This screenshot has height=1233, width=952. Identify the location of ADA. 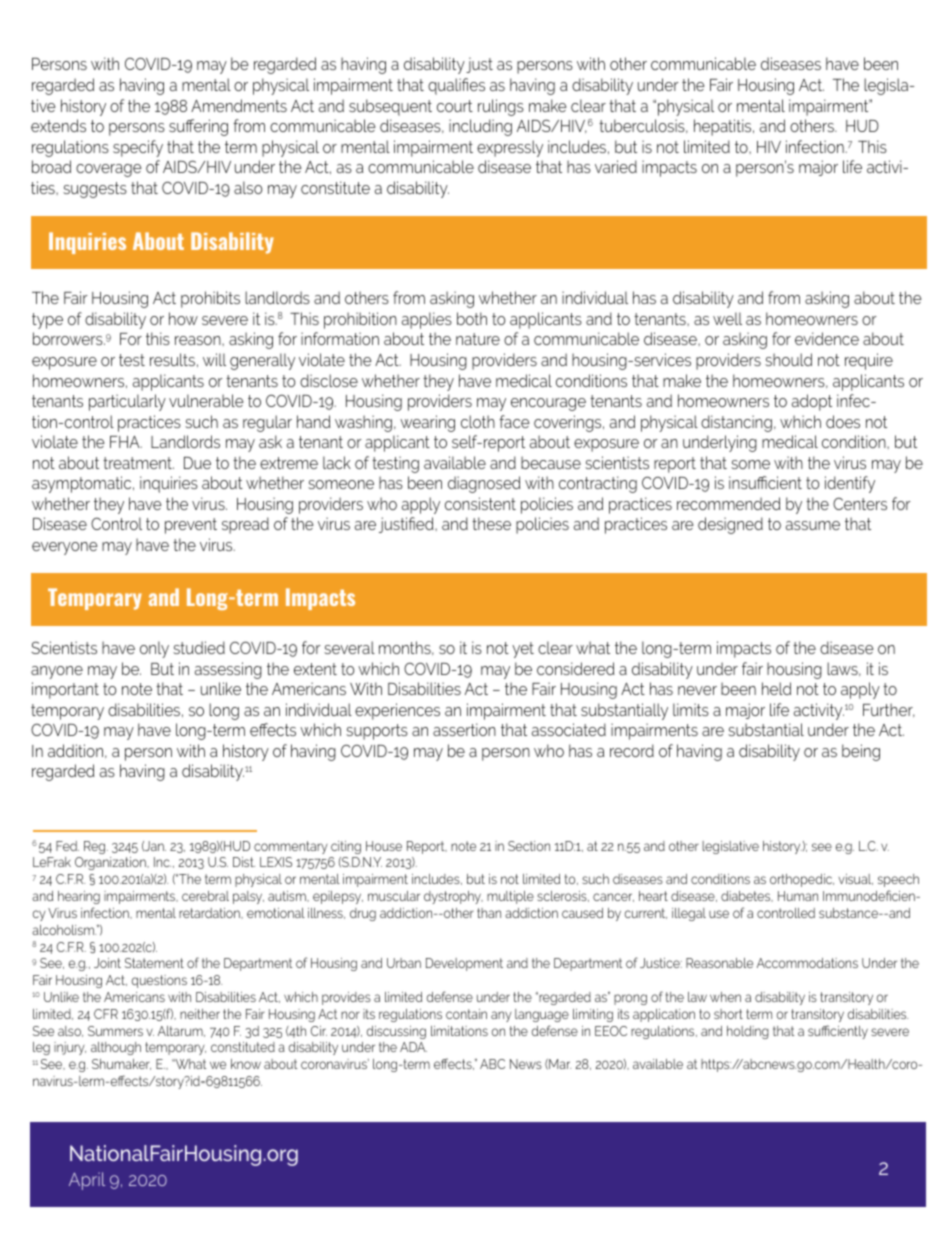
(413, 1047).
